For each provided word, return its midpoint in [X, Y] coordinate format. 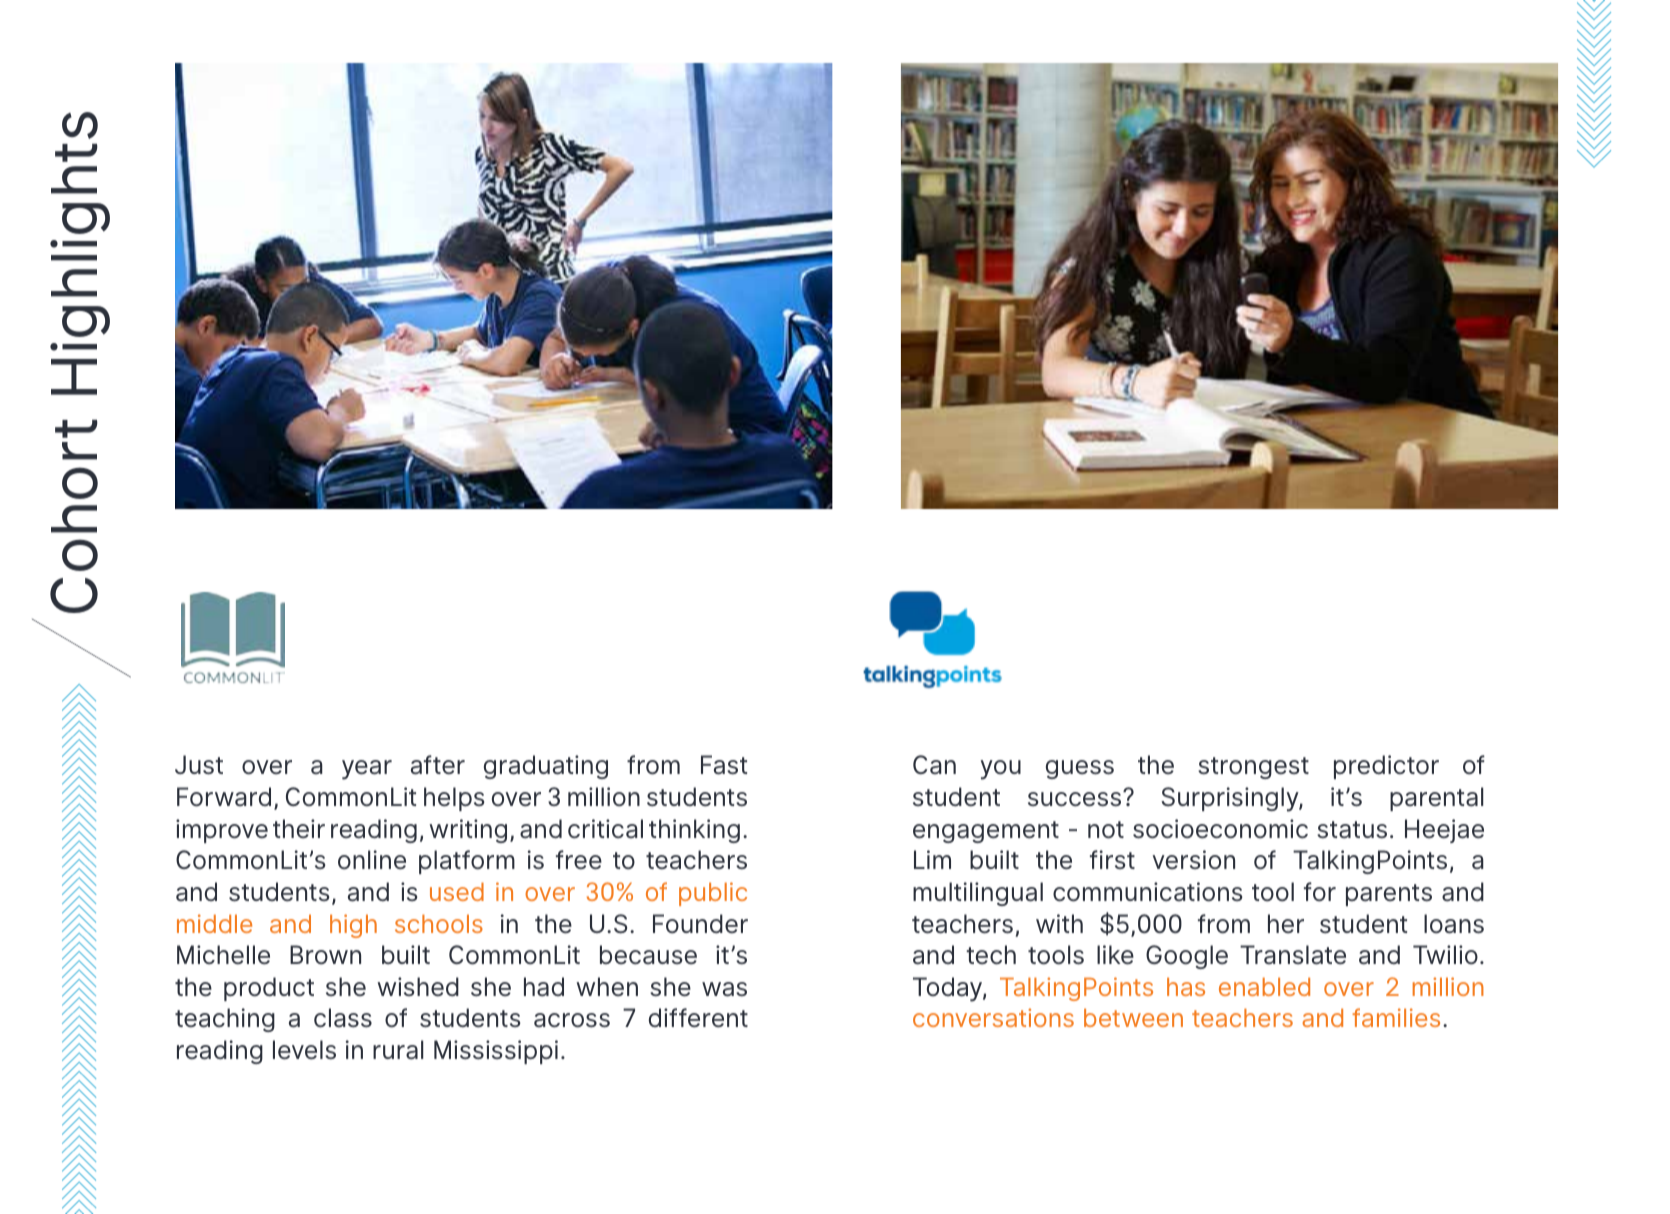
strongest [1253, 768]
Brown [325, 955]
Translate [1293, 955]
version [1193, 860]
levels [304, 1050]
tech [991, 955]
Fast [724, 765]
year [367, 770]
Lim [932, 859]
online [372, 860]
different [698, 1018]
